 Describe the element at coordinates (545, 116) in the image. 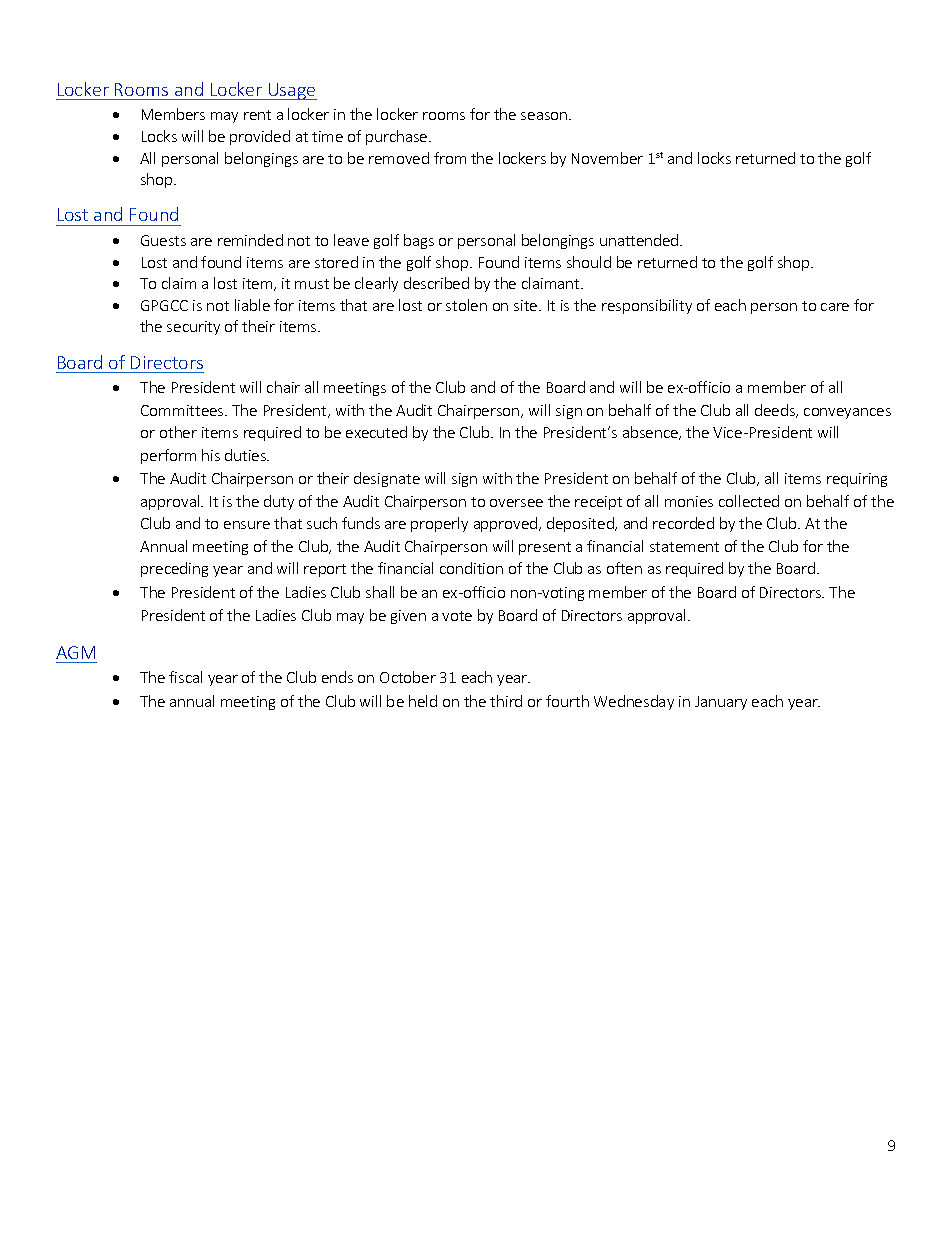

I see `season` at that location.
